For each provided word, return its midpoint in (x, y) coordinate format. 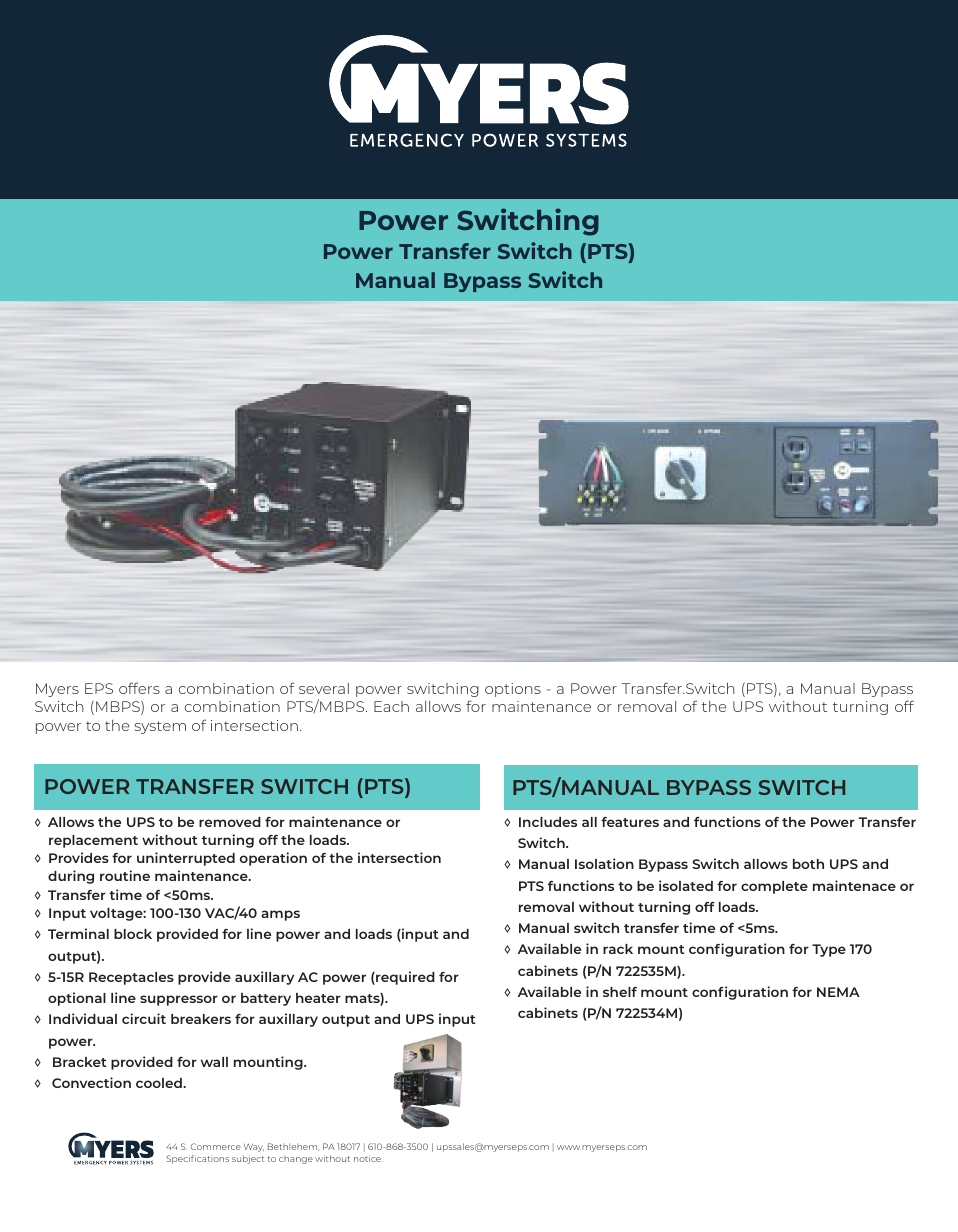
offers (139, 688)
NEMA (838, 992)
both (808, 864)
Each (391, 706)
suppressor (179, 1000)
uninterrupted (186, 859)
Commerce (216, 1146)
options (513, 690)
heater (318, 998)
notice (368, 1158)
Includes (548, 822)
